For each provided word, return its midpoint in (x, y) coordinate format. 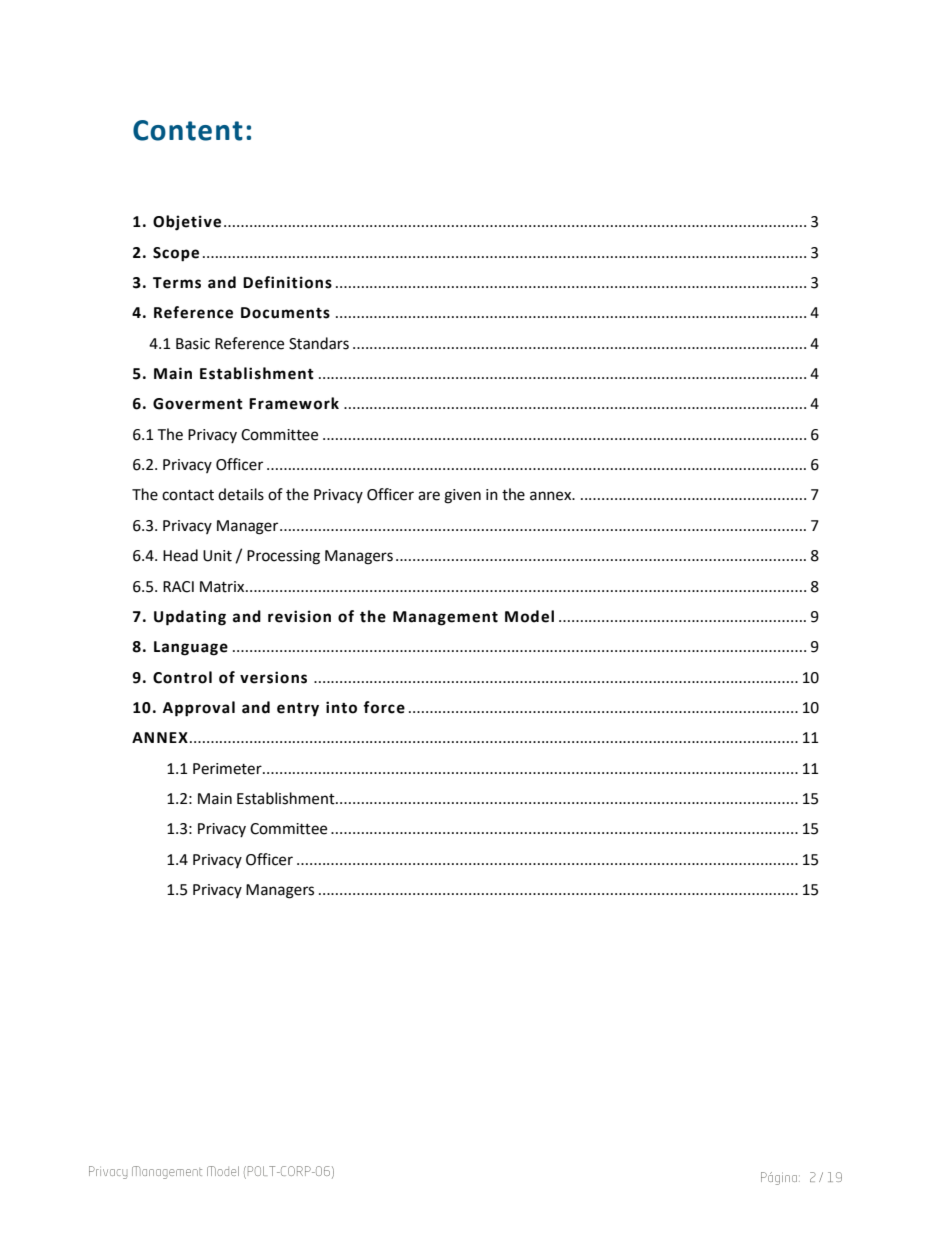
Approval (199, 709)
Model (529, 616)
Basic (193, 344)
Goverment (198, 404)
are (429, 496)
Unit (217, 556)
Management (445, 618)
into (341, 707)
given (462, 496)
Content (188, 130)
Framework (294, 403)
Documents (285, 313)
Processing (283, 557)
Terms (177, 283)
